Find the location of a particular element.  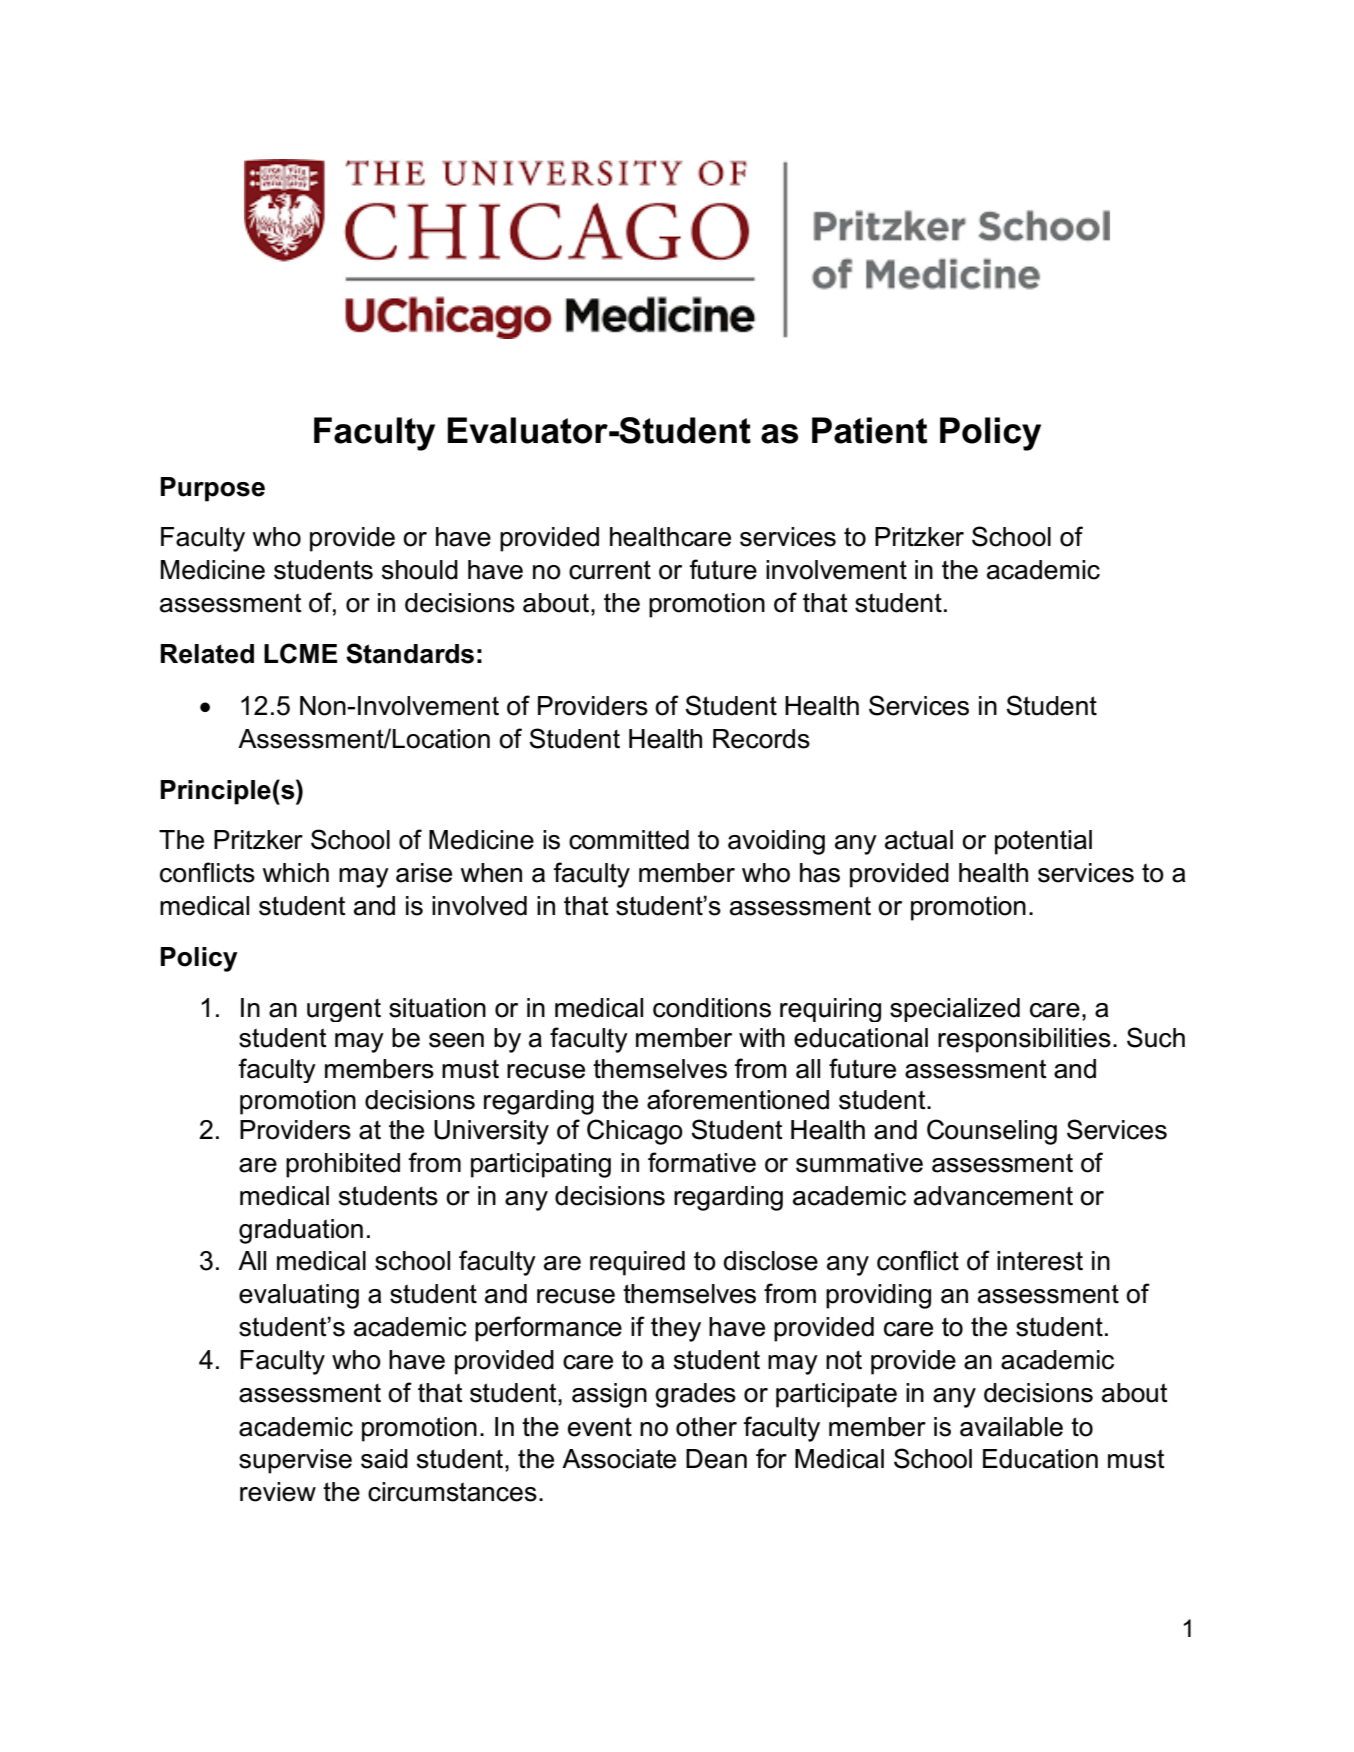

graduation is located at coordinates (301, 1231).
